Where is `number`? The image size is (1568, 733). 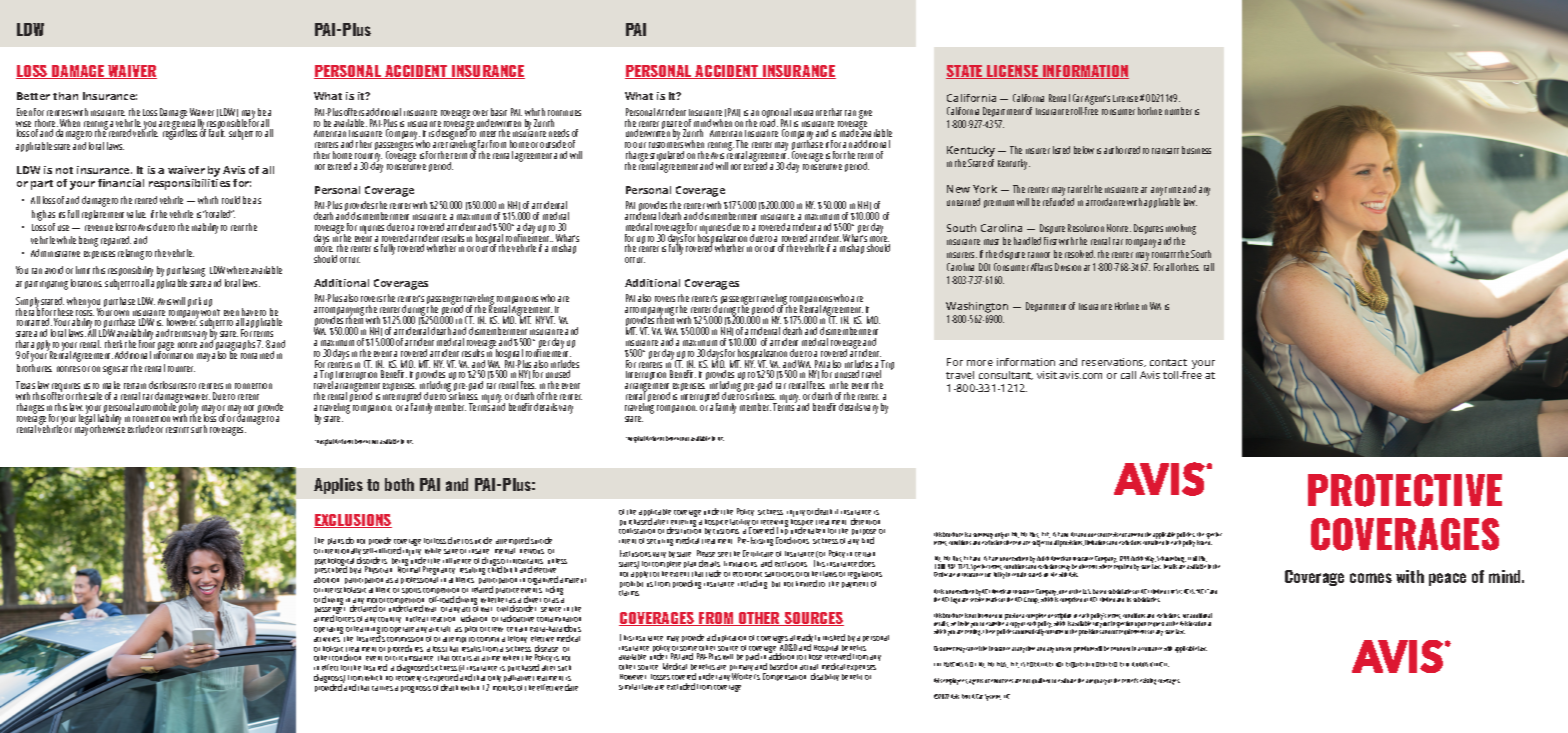 number is located at coordinates (1178, 111).
